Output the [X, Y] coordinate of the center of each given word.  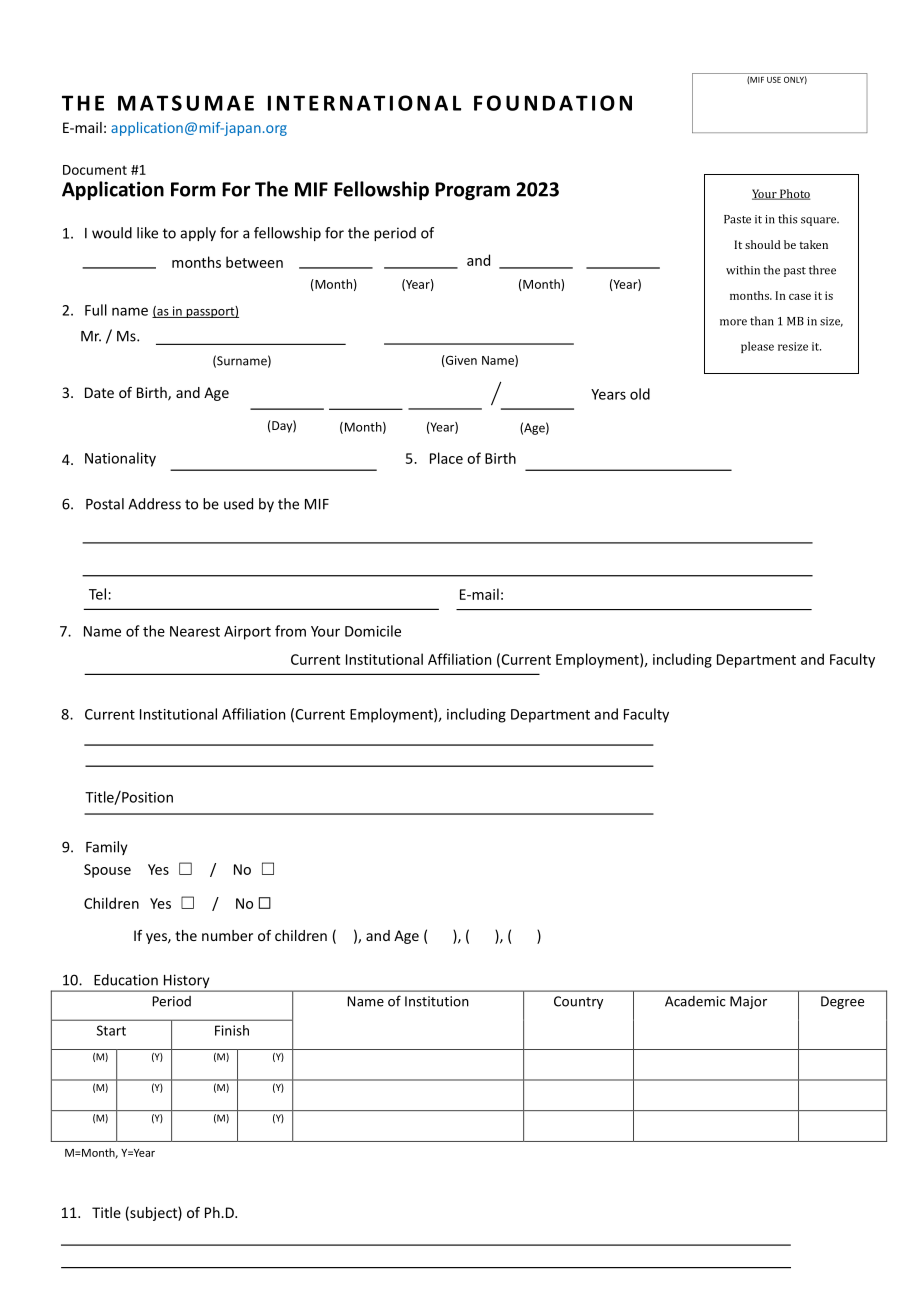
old [640, 394]
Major [748, 1002]
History [186, 982]
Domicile [373, 631]
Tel [99, 594]
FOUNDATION [553, 103]
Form [193, 189]
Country [578, 1002]
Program [472, 191]
